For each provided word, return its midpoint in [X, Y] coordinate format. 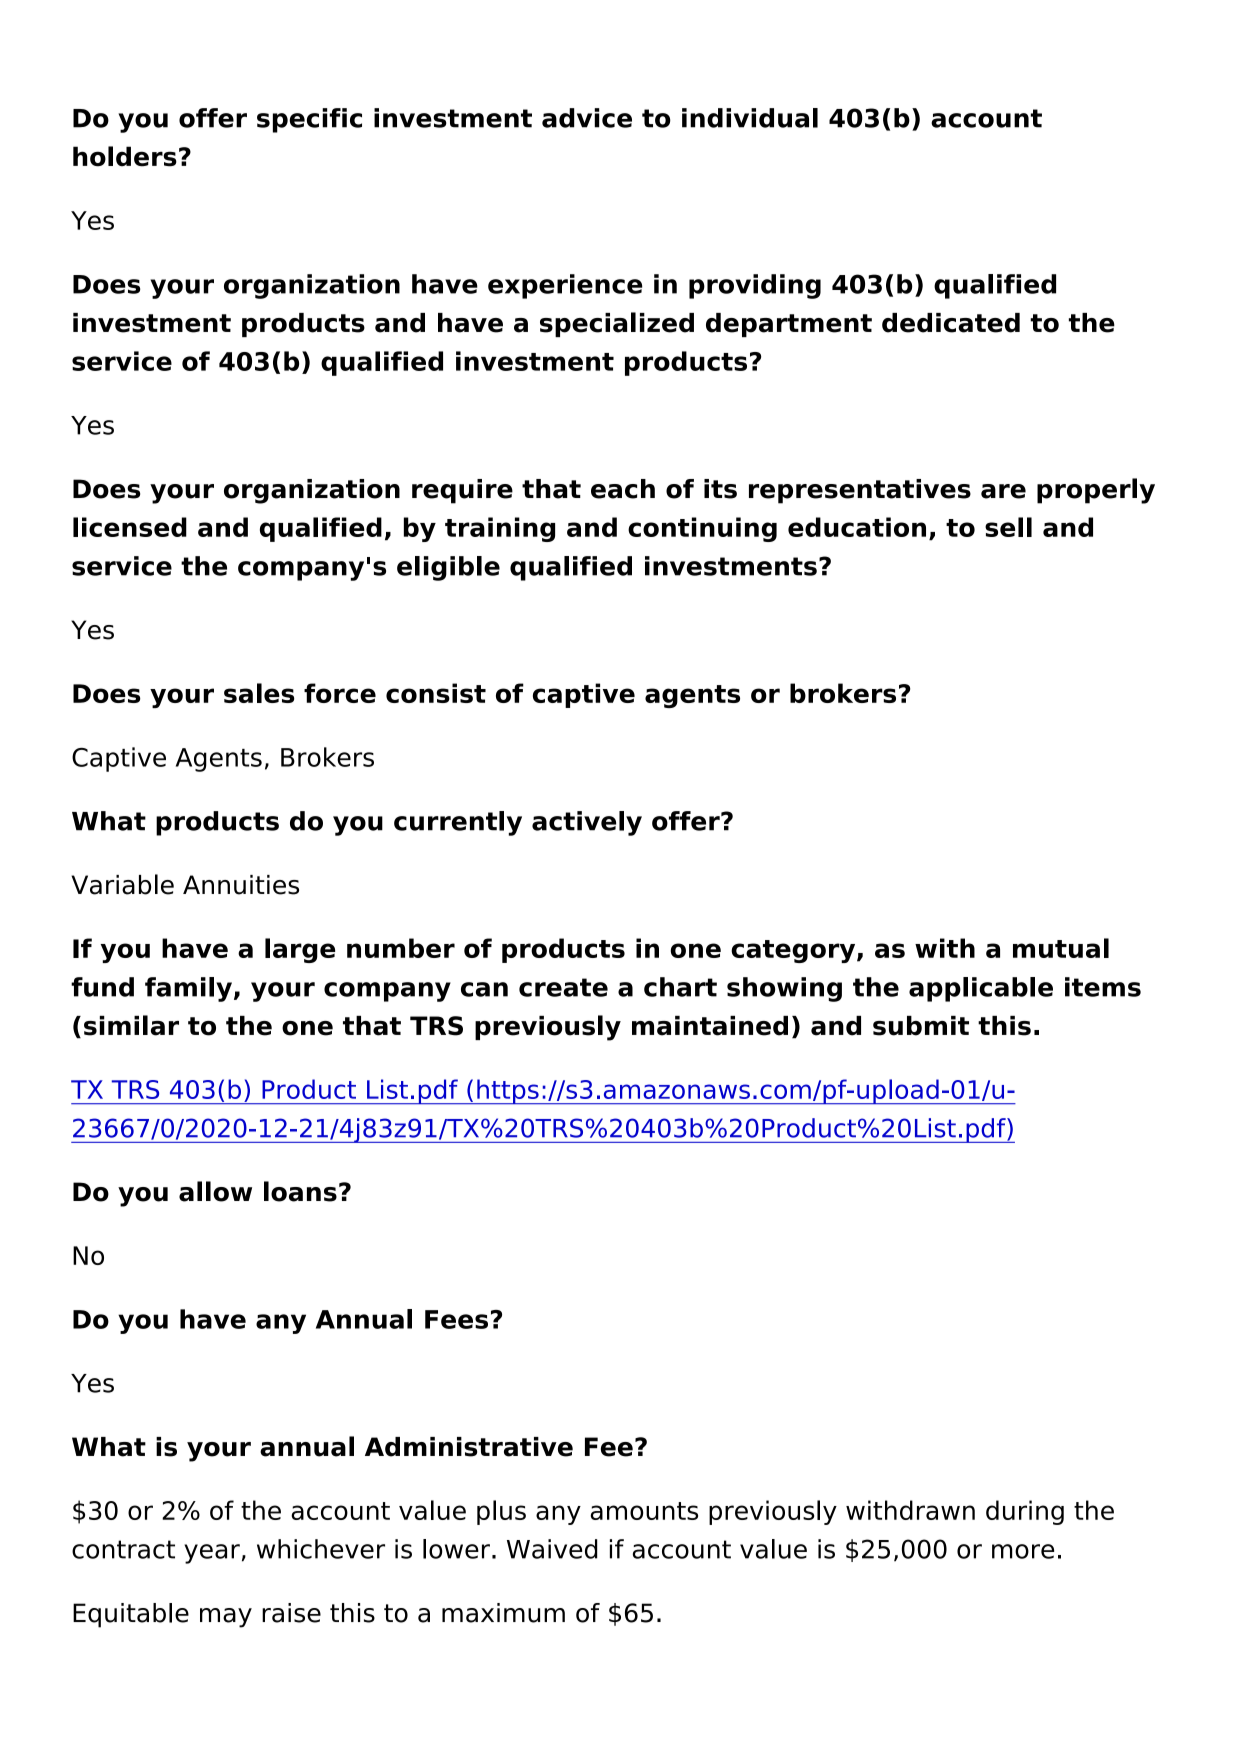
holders [125, 156]
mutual [1061, 948]
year [212, 1554]
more [1023, 1551]
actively [587, 823]
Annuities [241, 885]
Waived [552, 1549]
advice [587, 118]
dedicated [951, 323]
